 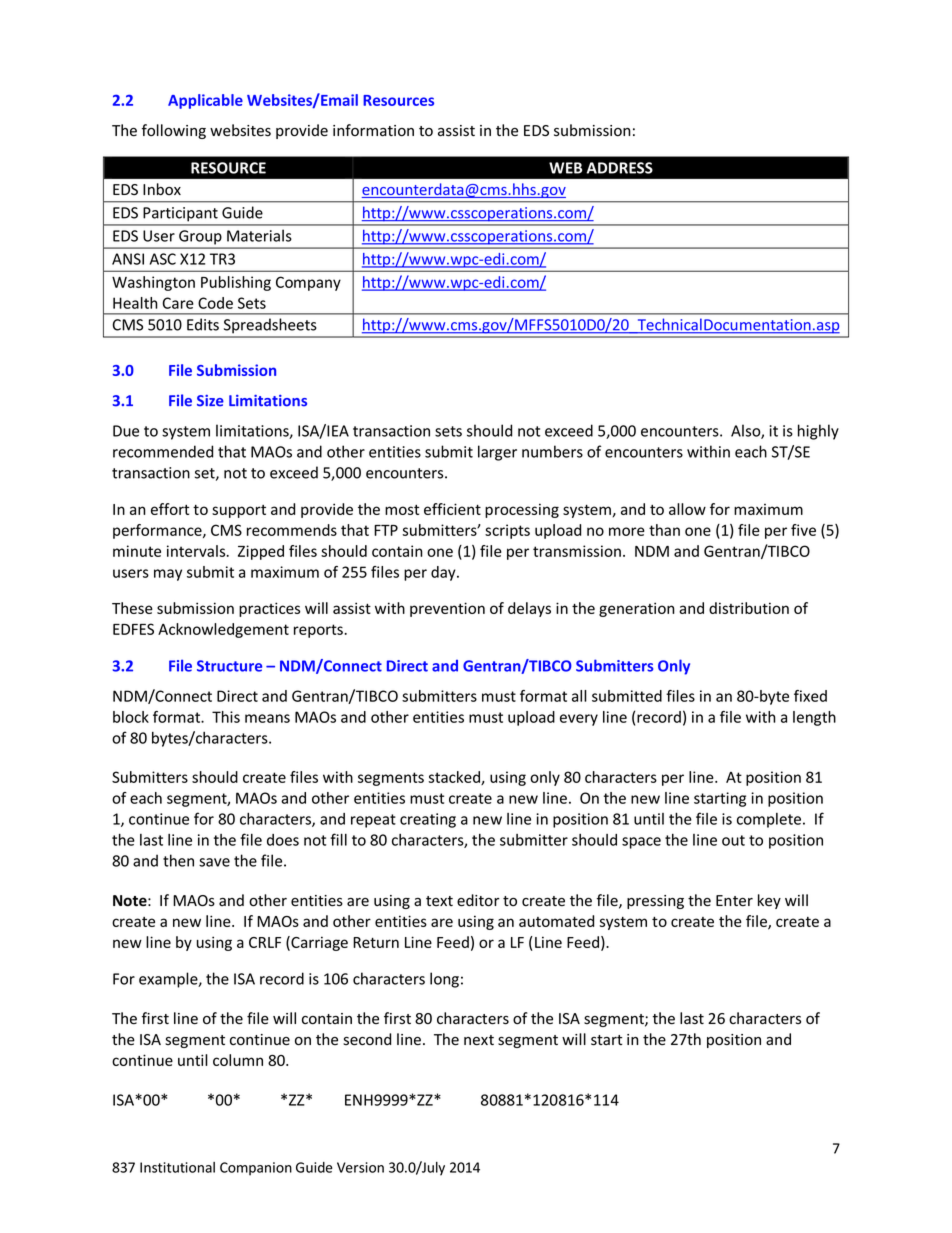 What do you see at coordinates (749, 608) in the page?
I see `distribution` at bounding box center [749, 608].
